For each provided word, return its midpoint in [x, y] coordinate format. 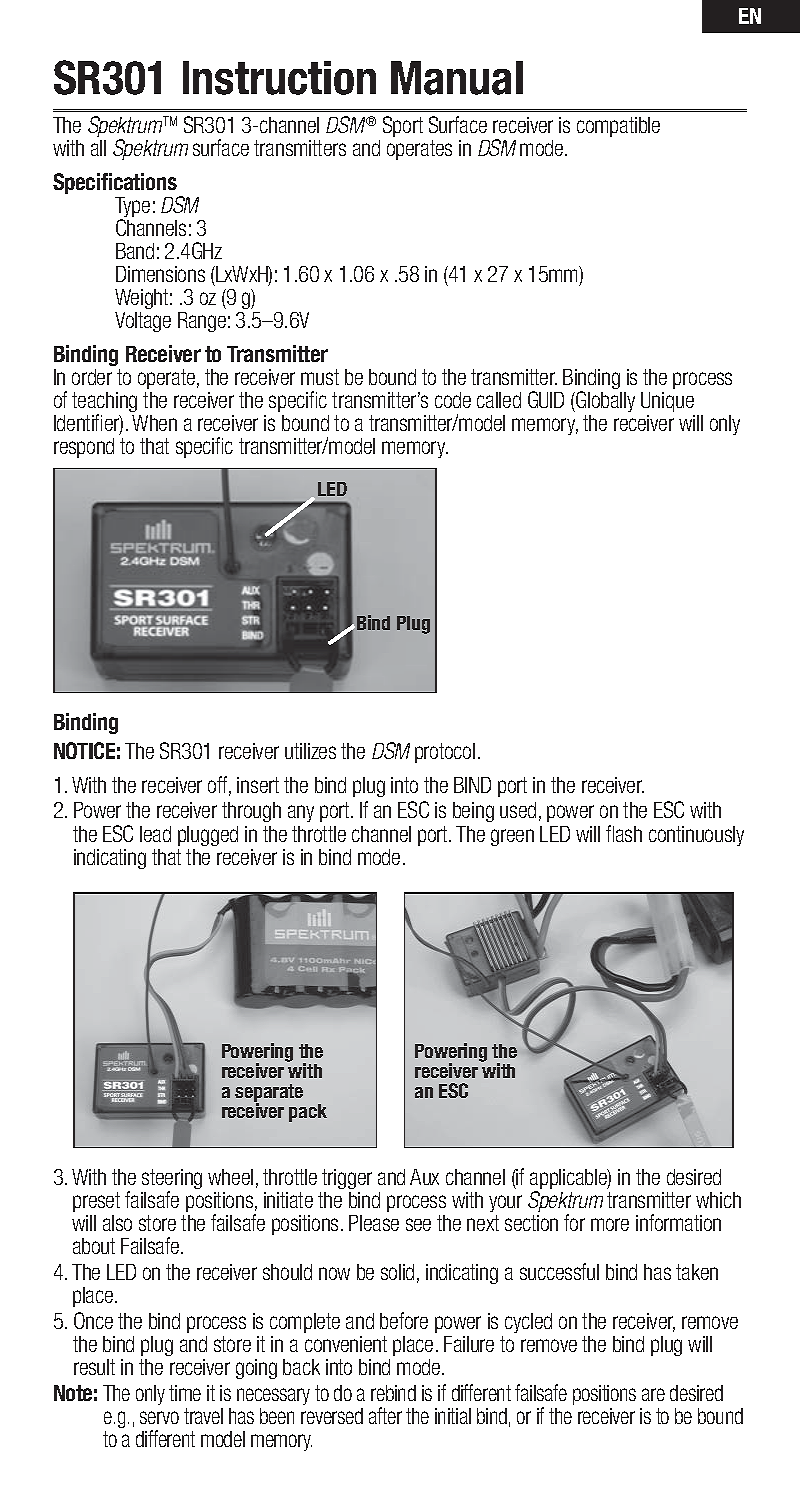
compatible [618, 127]
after [385, 1415]
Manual [457, 78]
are [653, 1394]
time [185, 1393]
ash [629, 834]
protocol [445, 753]
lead [155, 834]
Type [132, 208]
